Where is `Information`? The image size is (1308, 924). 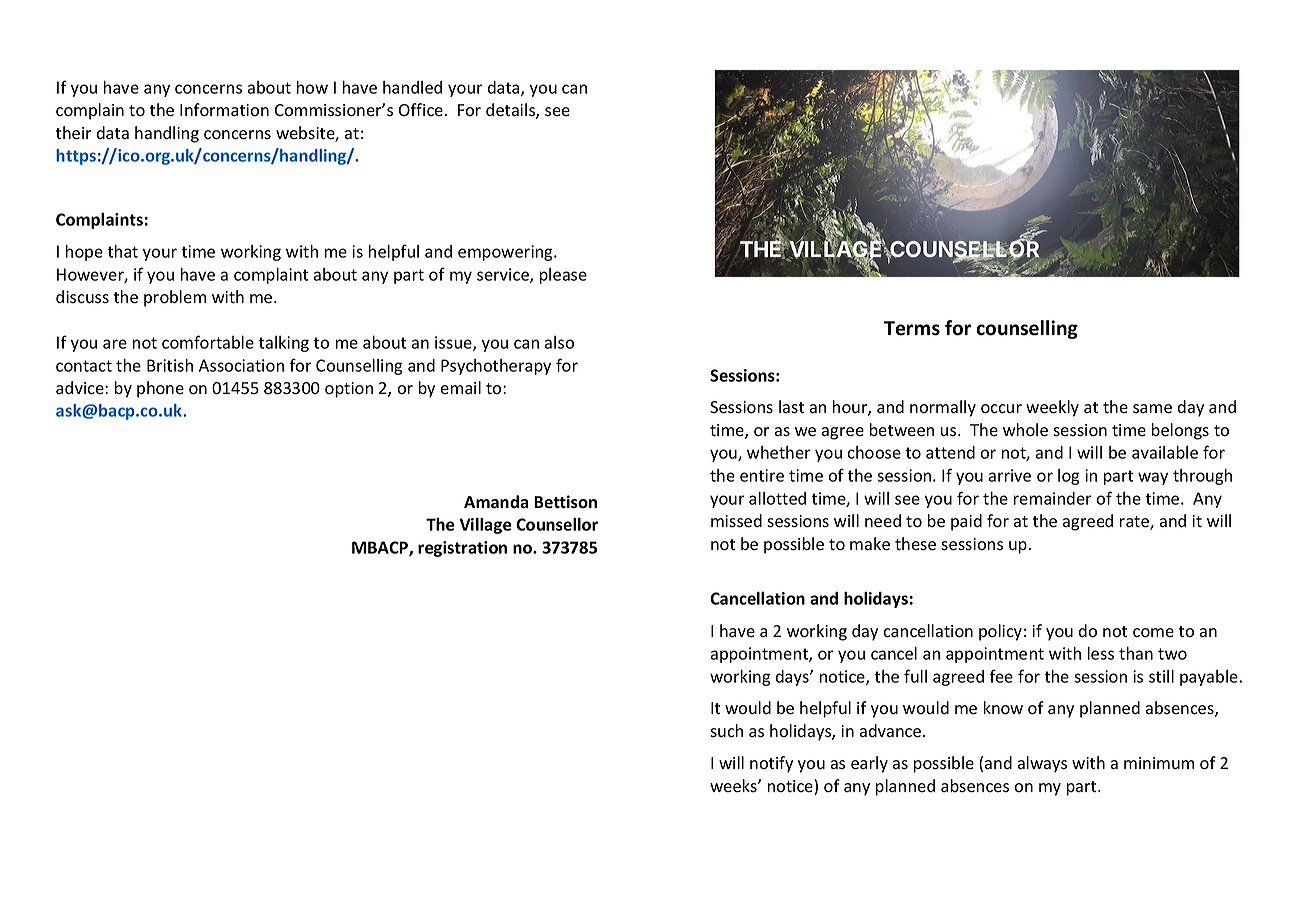 Information is located at coordinates (224, 110).
